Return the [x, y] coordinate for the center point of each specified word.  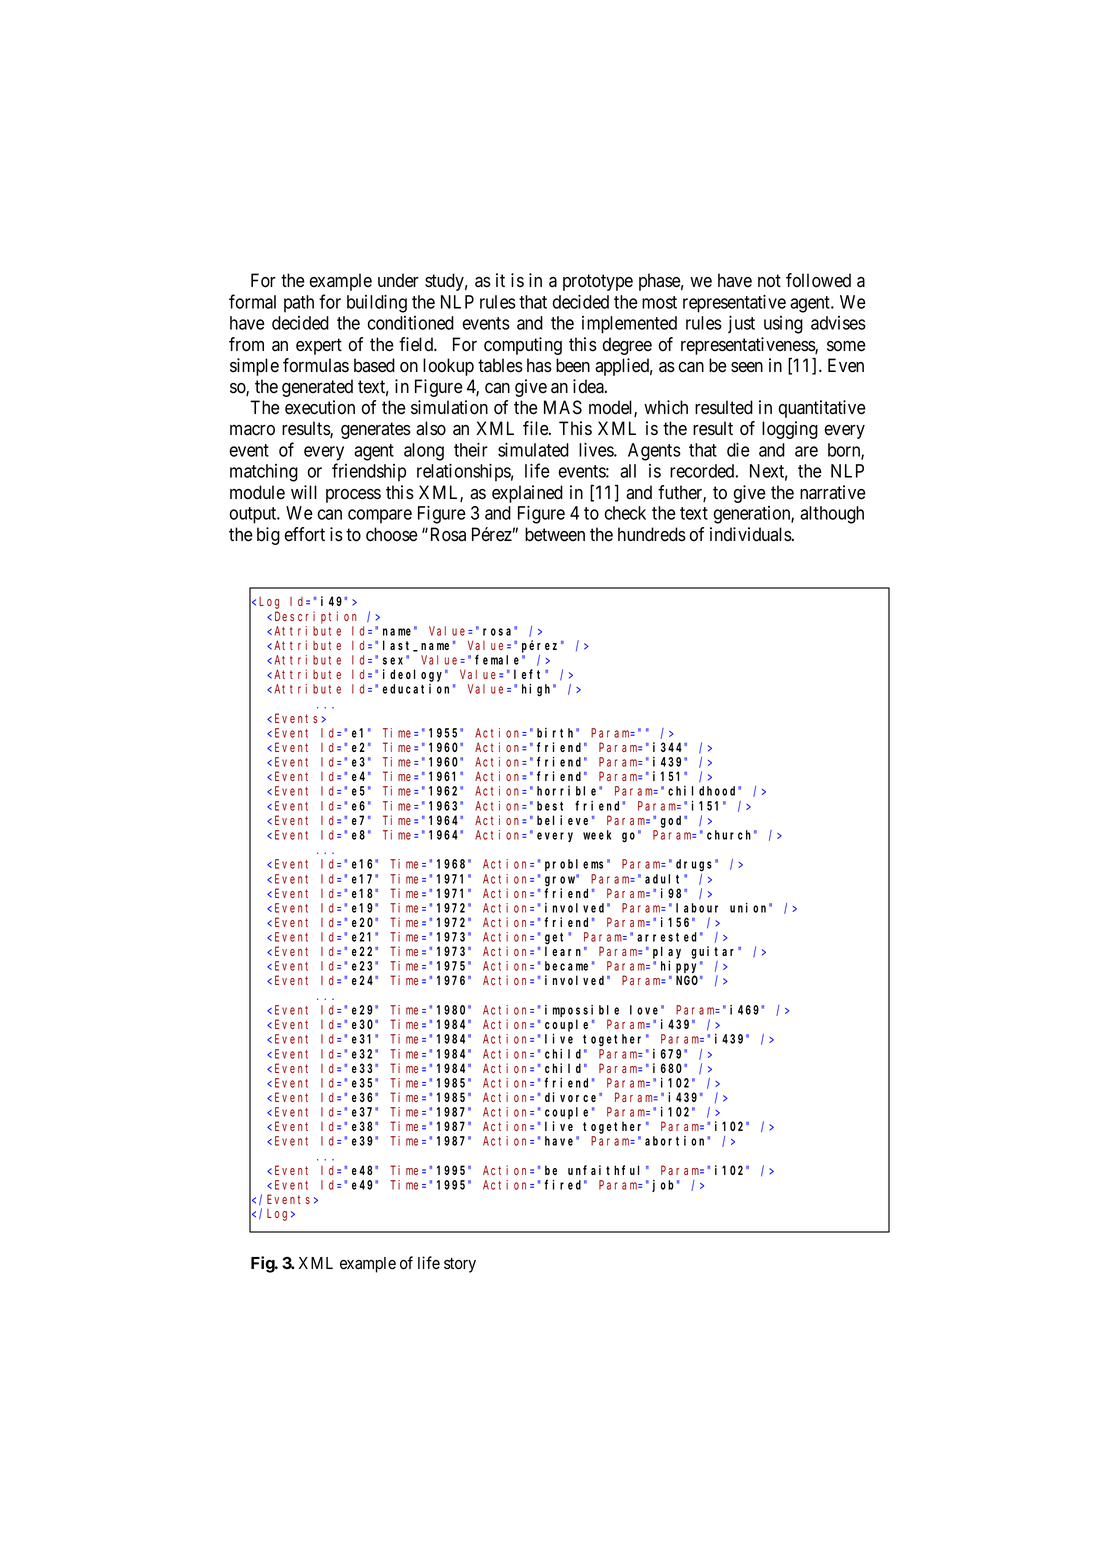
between [555, 534]
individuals [751, 534]
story [460, 1265]
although [832, 515]
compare [380, 516]
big [268, 536]
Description [315, 617]
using [783, 325]
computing [523, 346]
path [299, 304]
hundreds [652, 534]
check [625, 513]
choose [392, 534]
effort [304, 534]
